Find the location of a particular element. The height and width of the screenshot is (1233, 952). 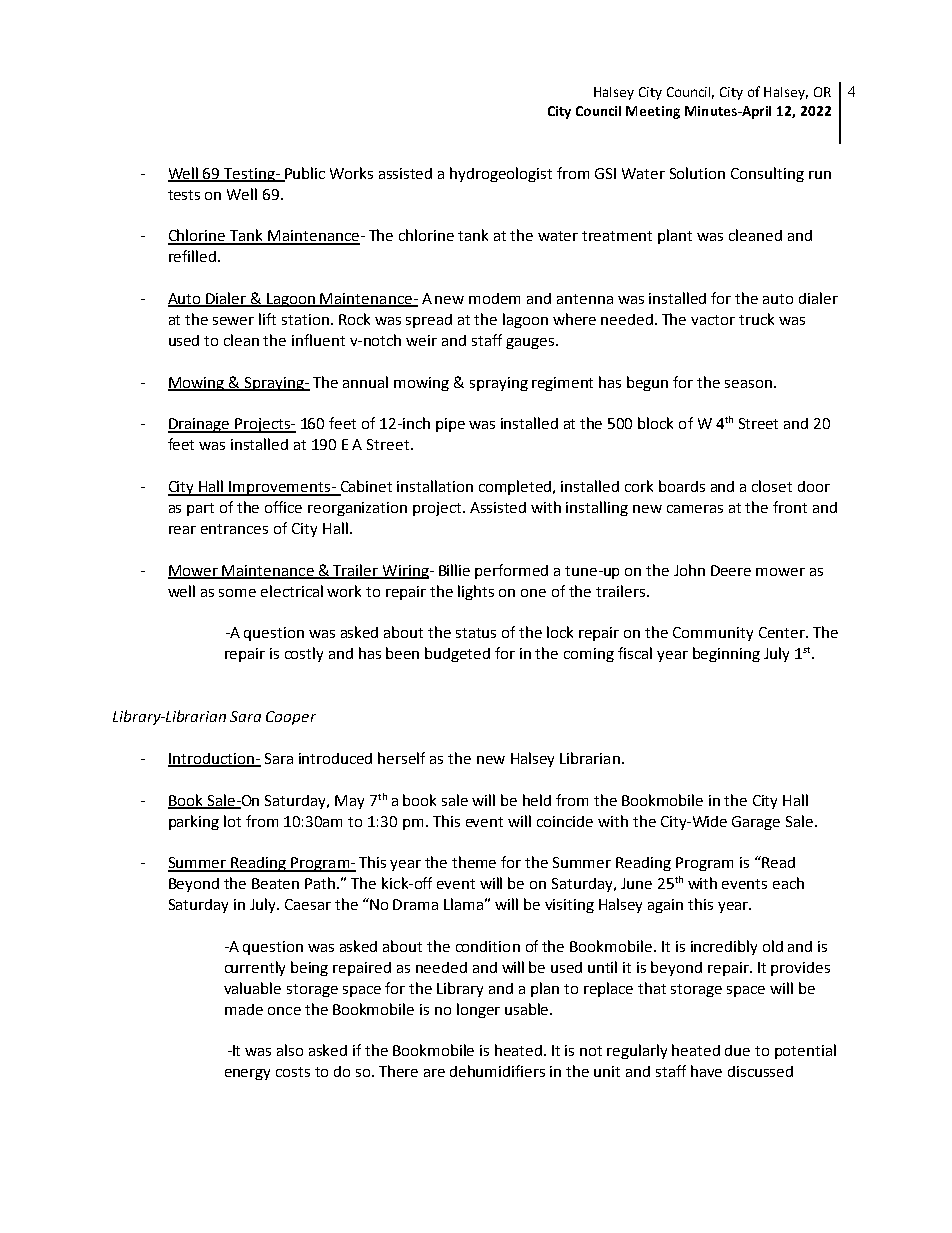

Consulting is located at coordinates (767, 174).
